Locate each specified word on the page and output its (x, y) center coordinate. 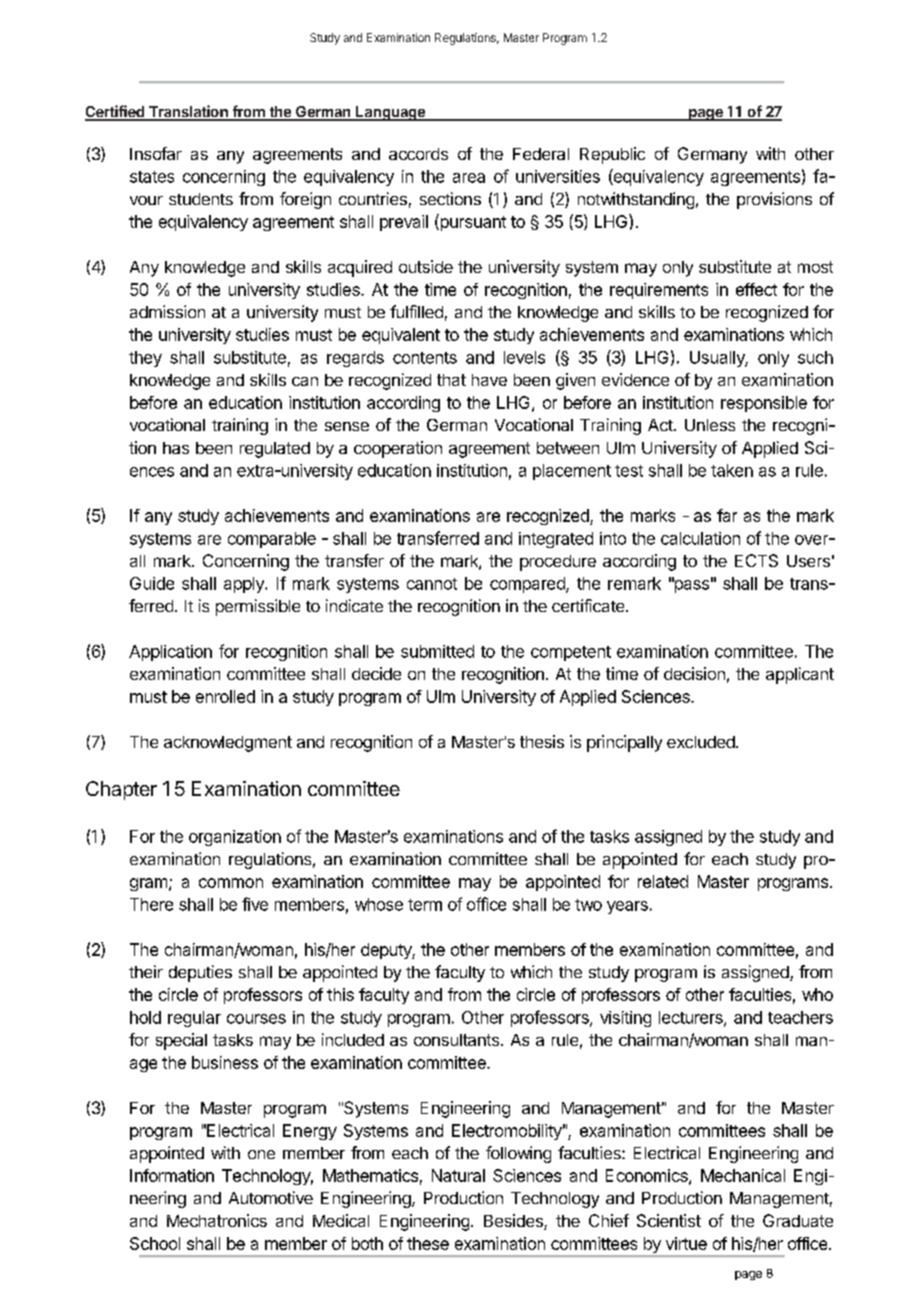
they (145, 359)
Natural (458, 1175)
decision (694, 673)
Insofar (156, 153)
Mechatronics (217, 1220)
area (469, 178)
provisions (774, 200)
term (425, 905)
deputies (200, 973)
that (451, 380)
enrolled (225, 696)
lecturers (692, 1018)
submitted (437, 651)
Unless (710, 425)
